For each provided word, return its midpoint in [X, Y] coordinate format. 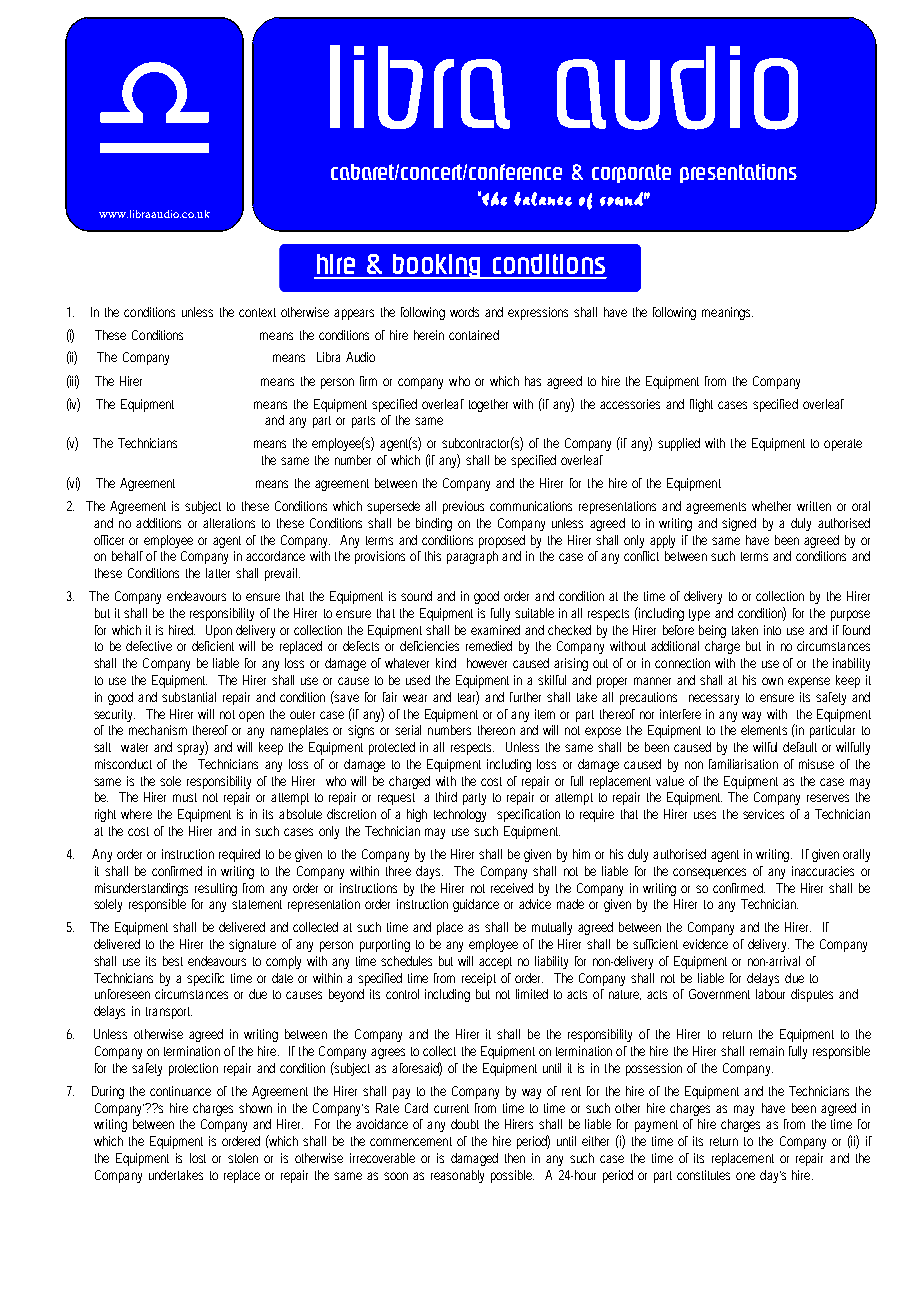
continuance [180, 1091]
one [745, 1176]
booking [437, 266]
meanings [727, 313]
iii [74, 381]
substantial [189, 697]
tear [468, 697]
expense [809, 682]
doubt [465, 1124]
